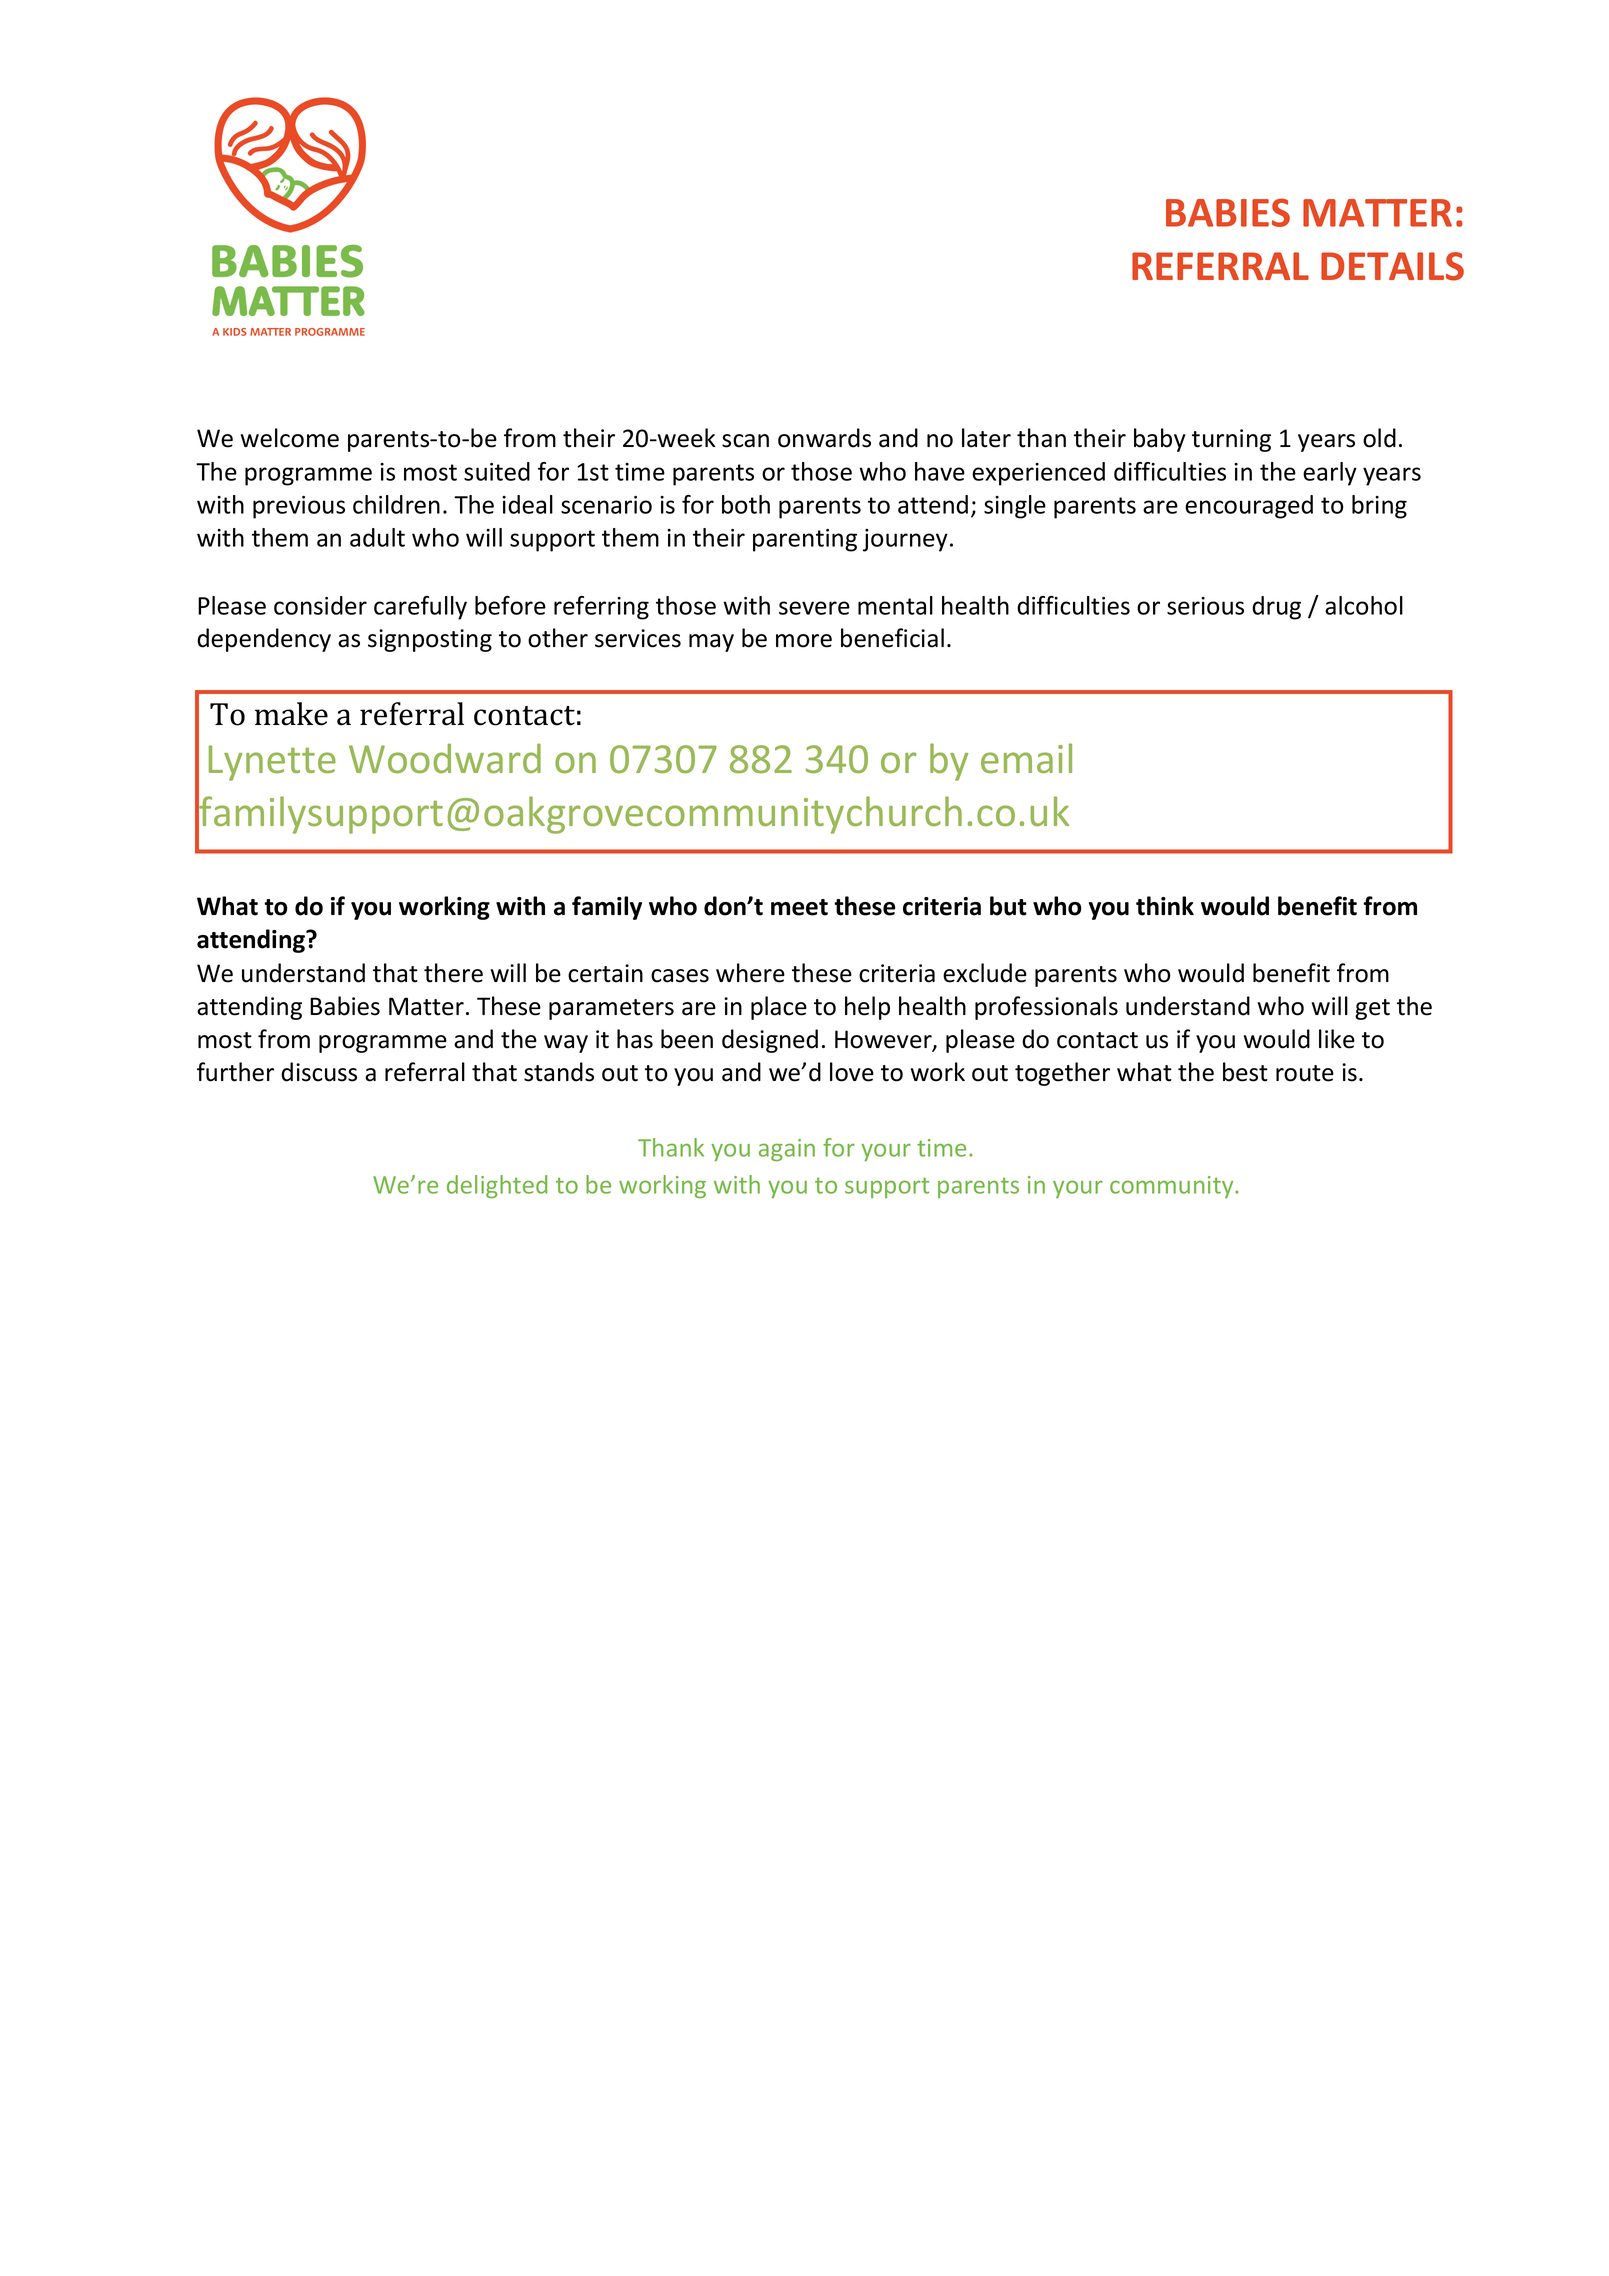 The height and width of the screenshot is (2276, 1609). Describe the element at coordinates (1231, 440) in the screenshot. I see `turning` at that location.
